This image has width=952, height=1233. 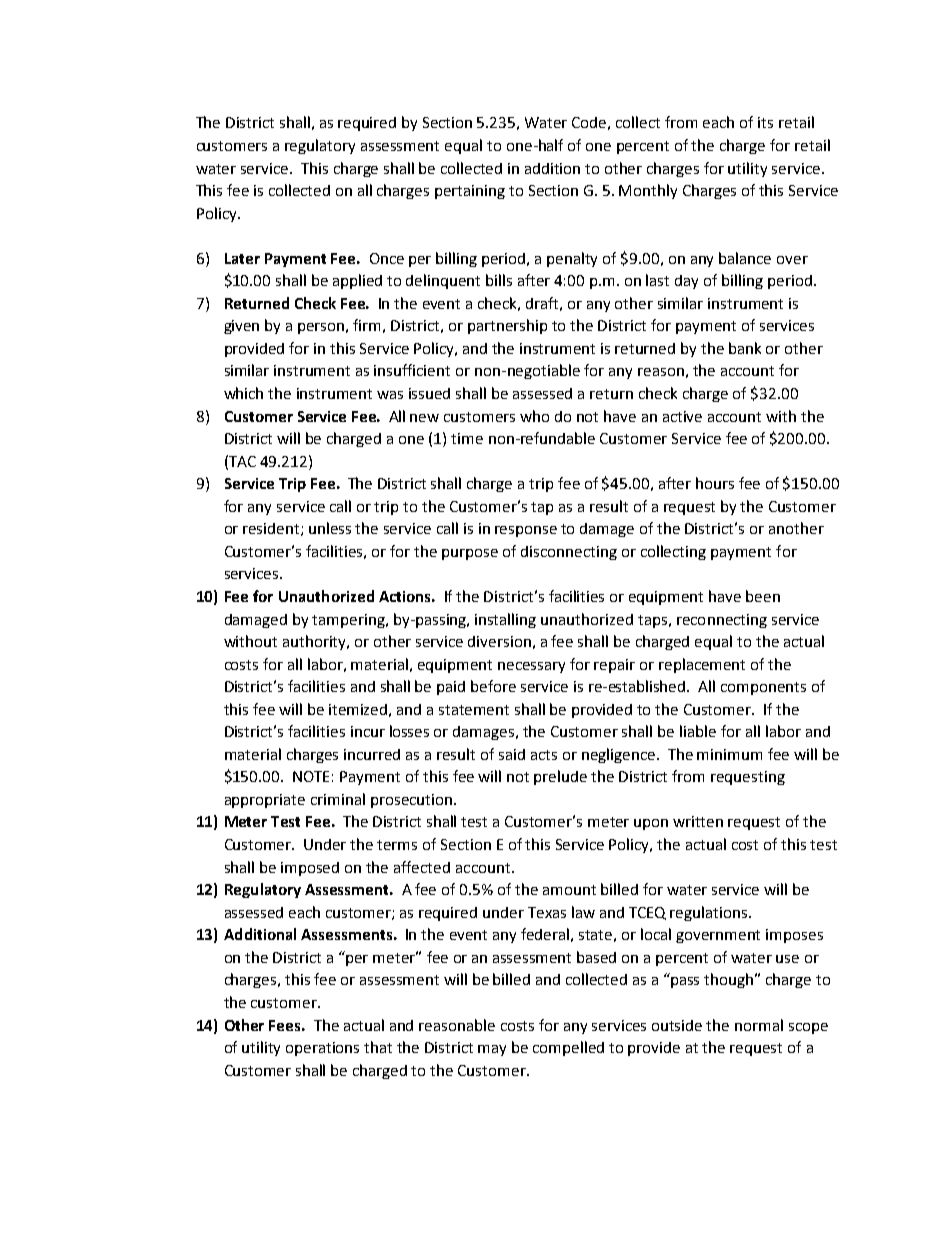 What do you see at coordinates (526, 531) in the image?
I see `response` at bounding box center [526, 531].
